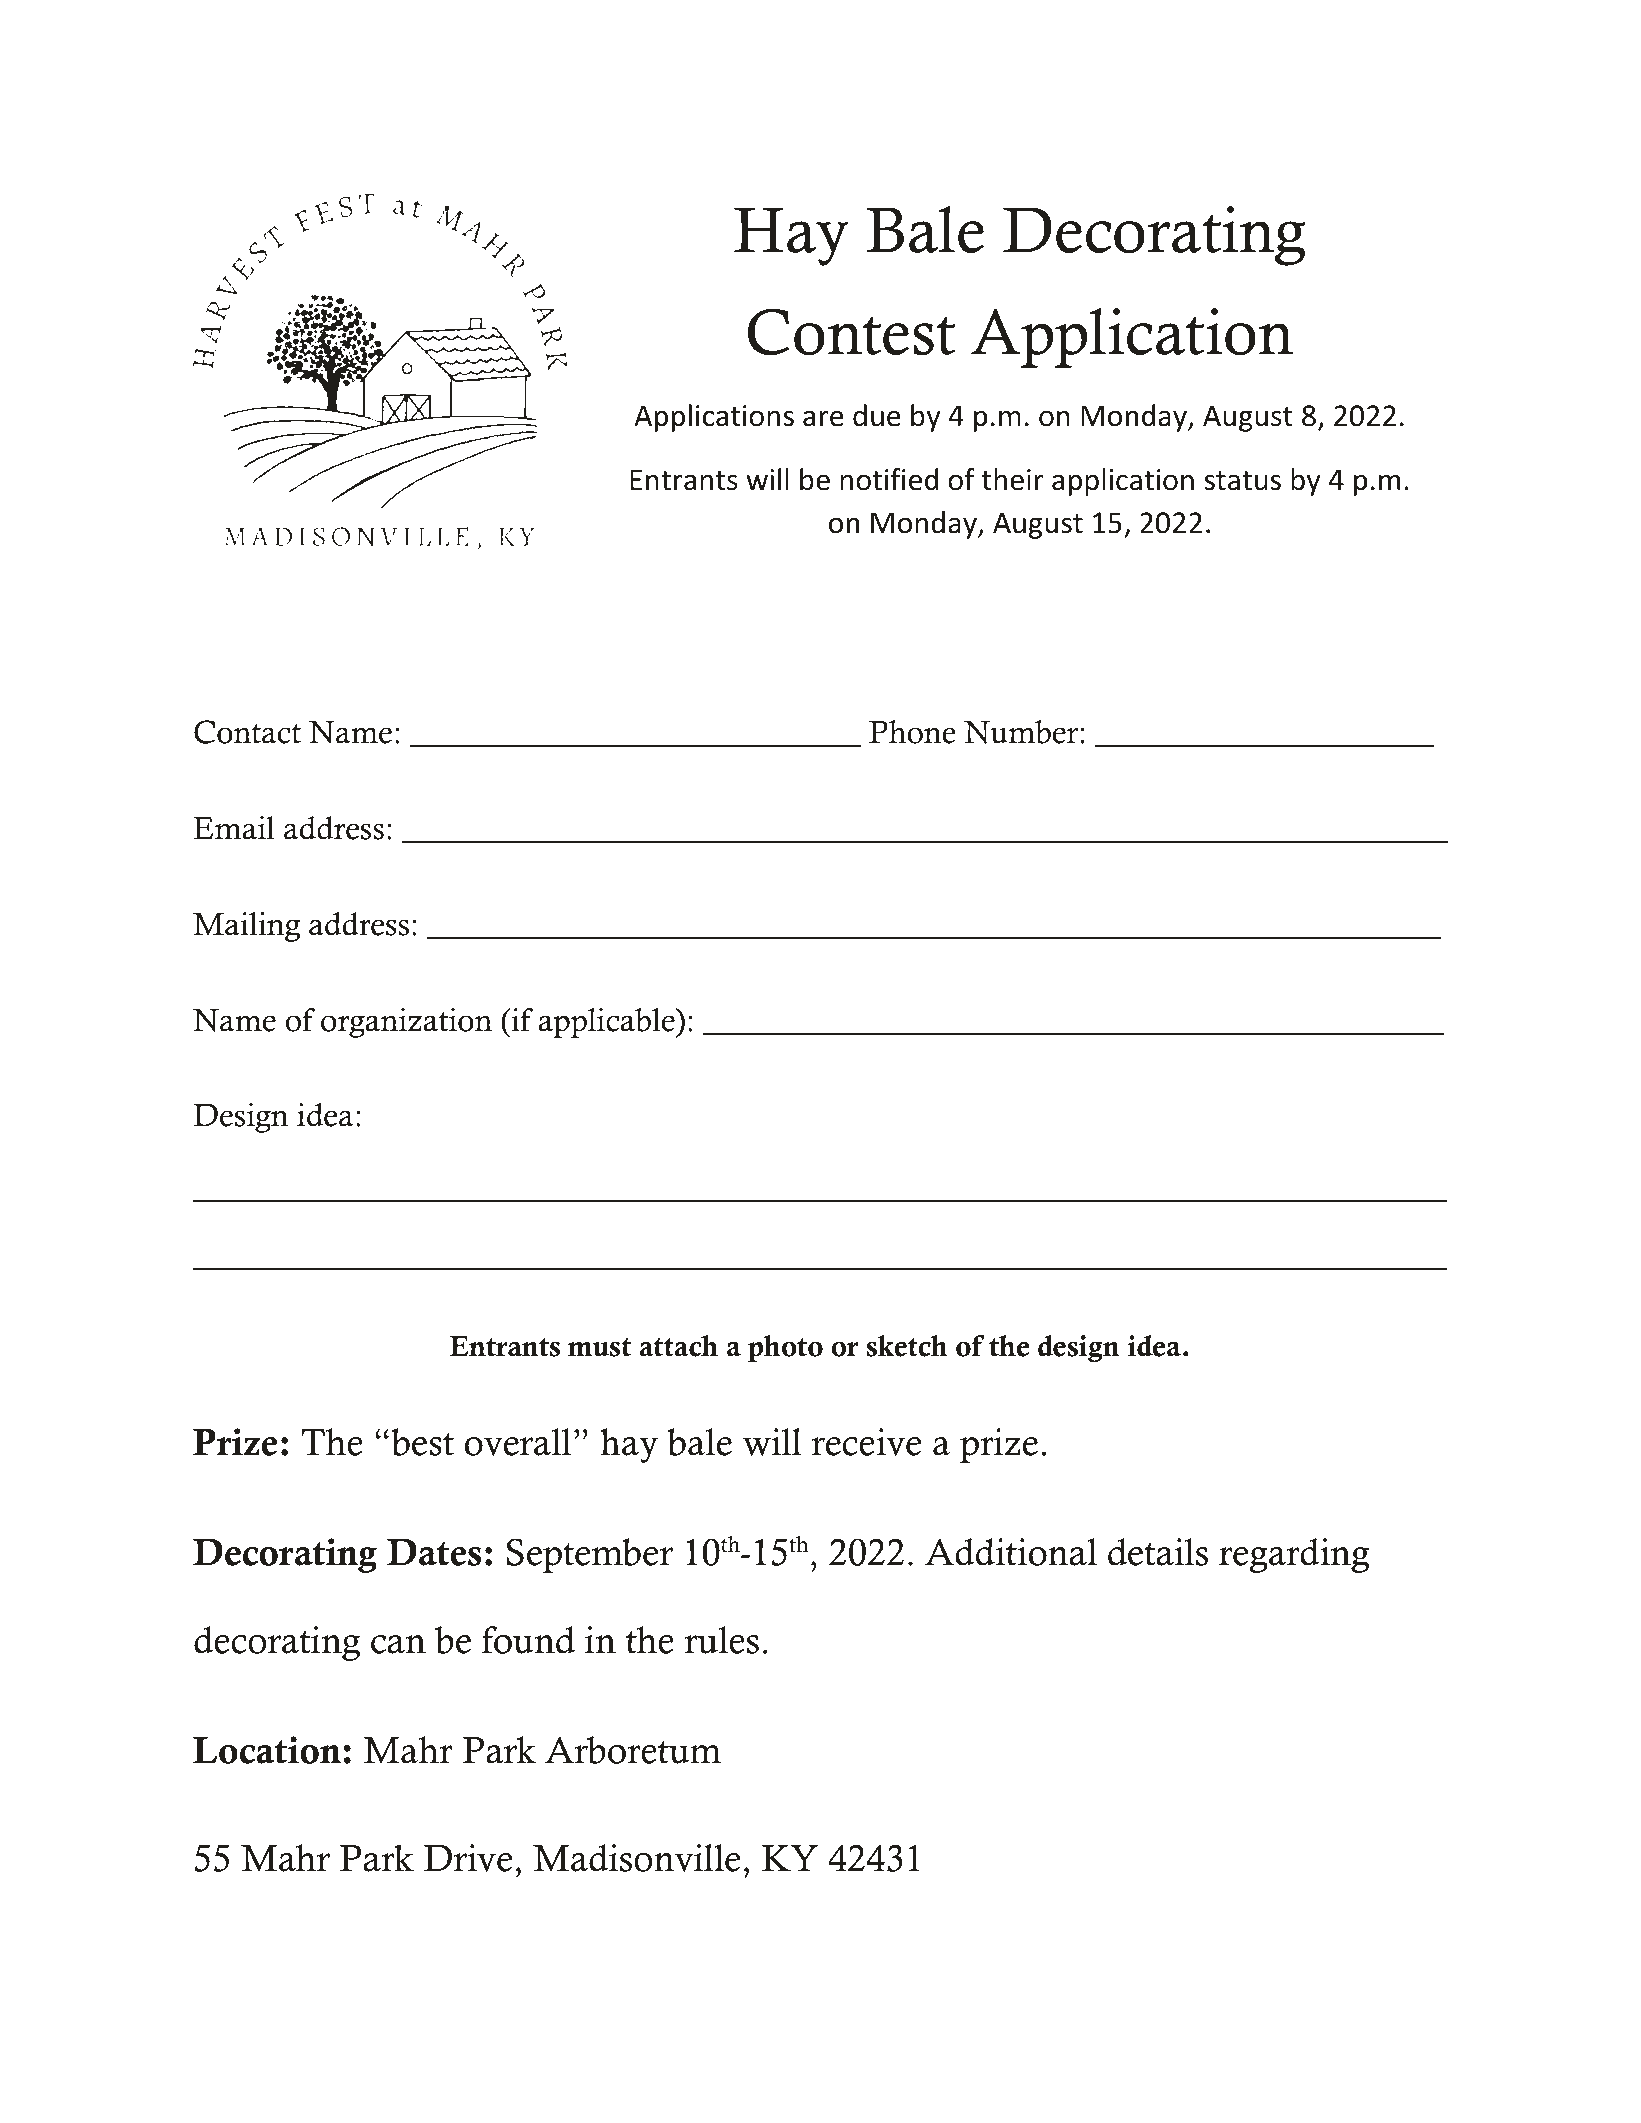  What do you see at coordinates (1158, 1552) in the page?
I see `details` at bounding box center [1158, 1552].
